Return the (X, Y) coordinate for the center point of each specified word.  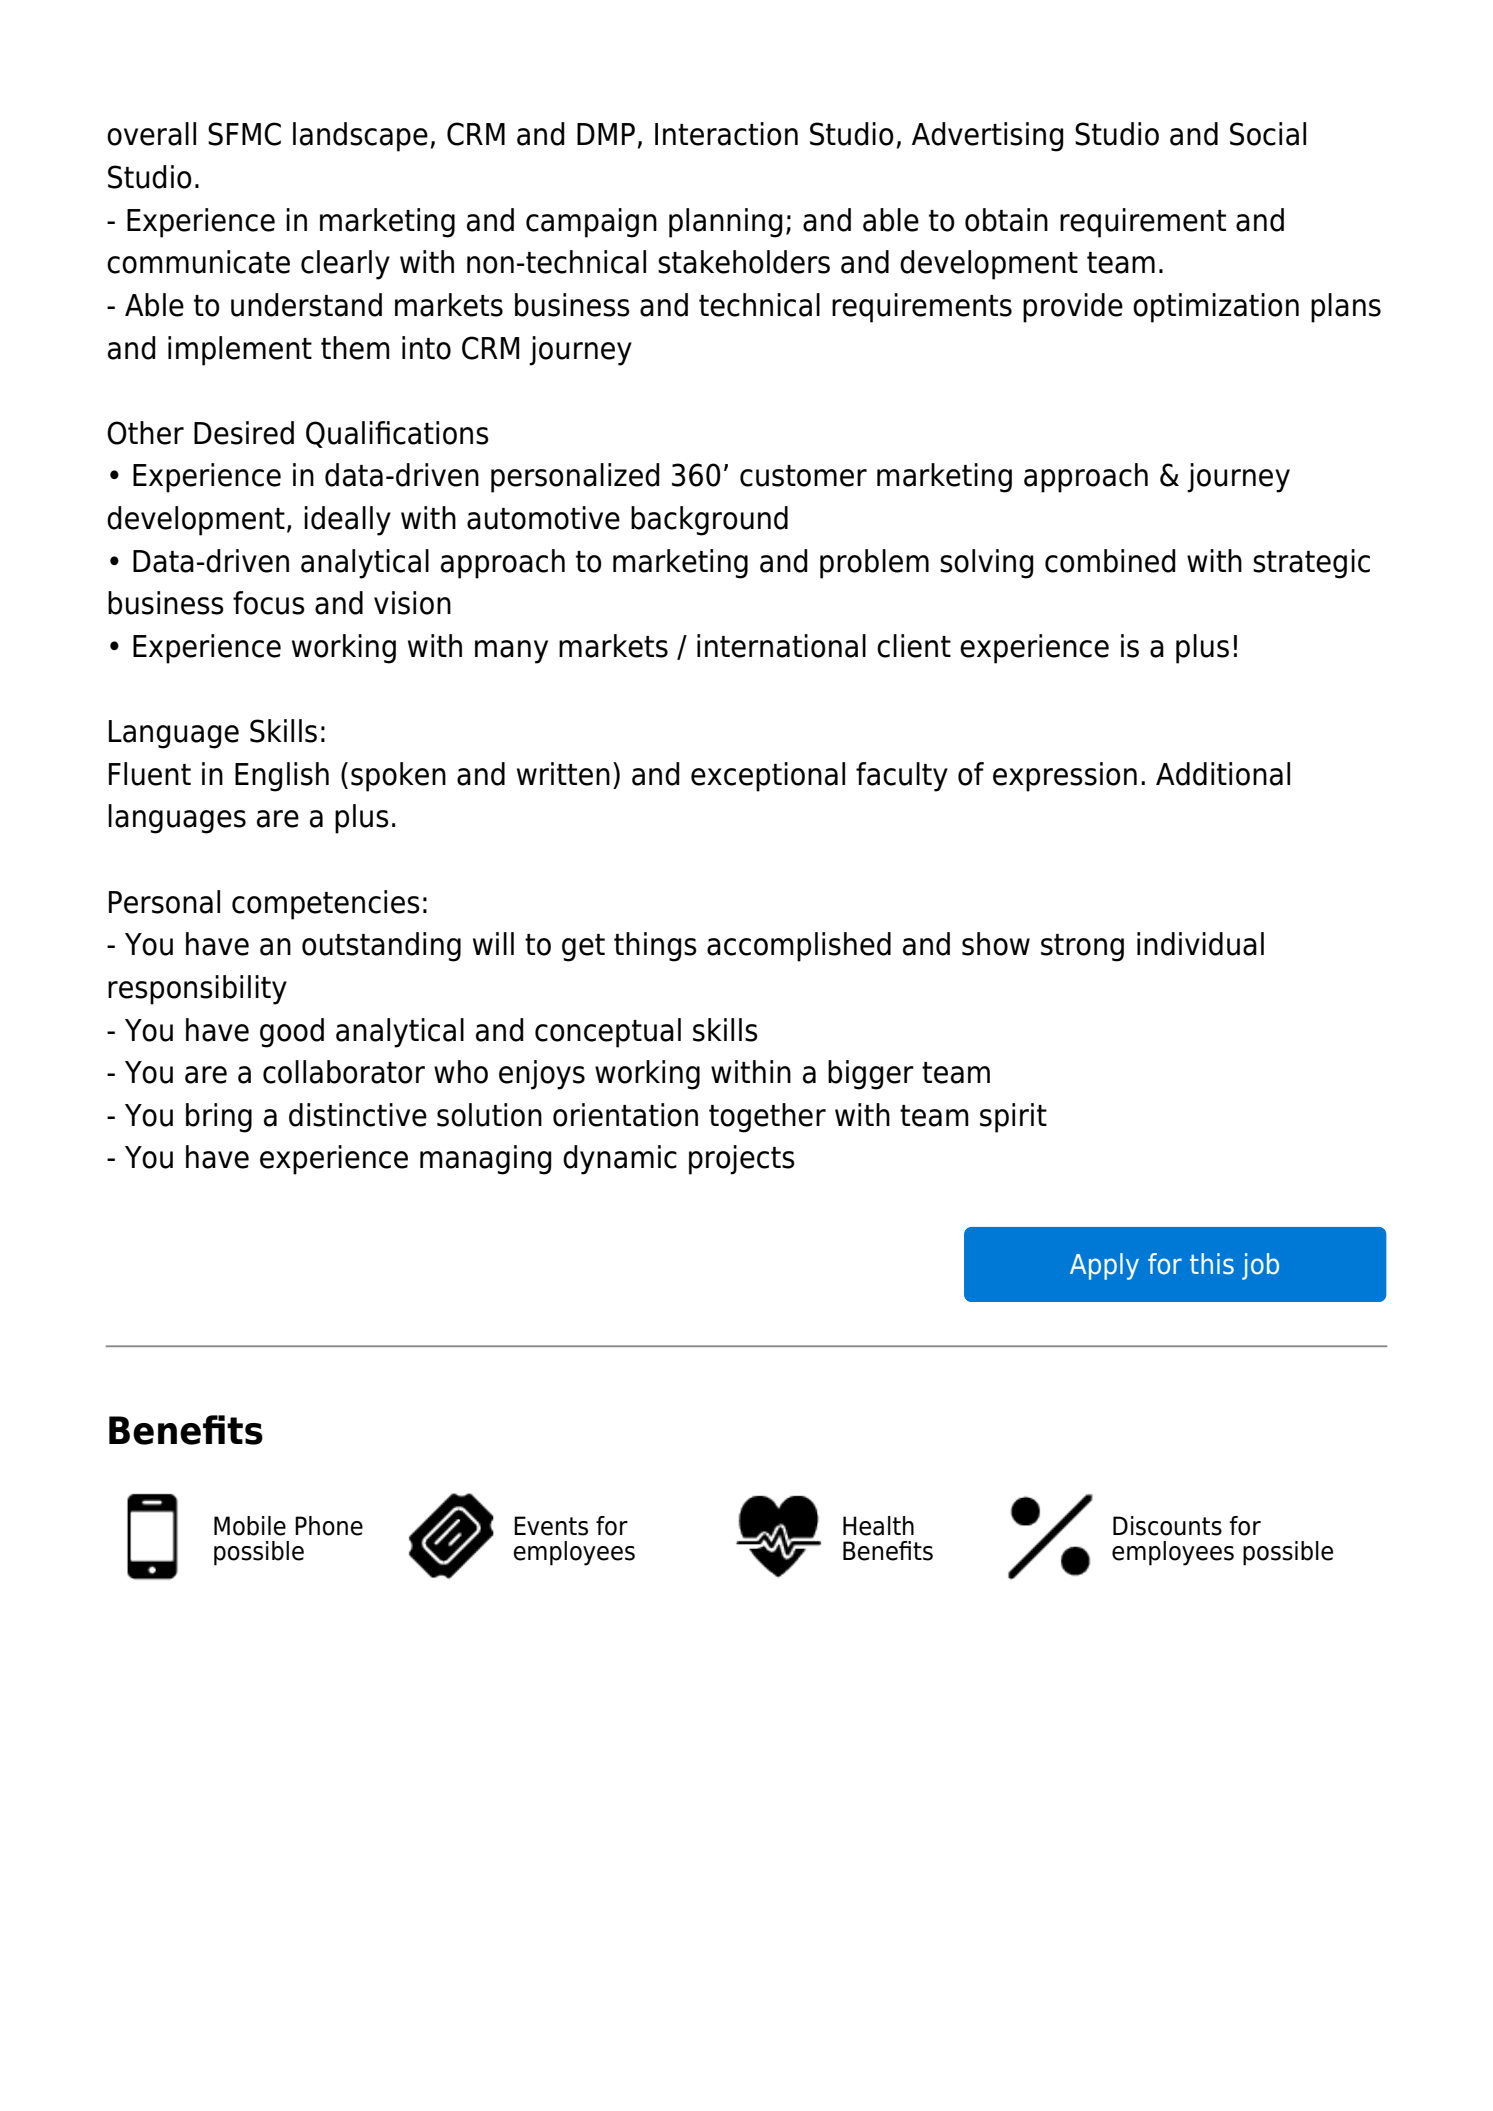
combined (1110, 561)
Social (1268, 134)
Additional (1223, 774)
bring (219, 1118)
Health (878, 1526)
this (1212, 1264)
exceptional (768, 777)
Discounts (1167, 1526)
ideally (347, 521)
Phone (329, 1526)
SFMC (244, 134)
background (709, 521)
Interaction (726, 134)
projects (742, 1160)
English (282, 777)
